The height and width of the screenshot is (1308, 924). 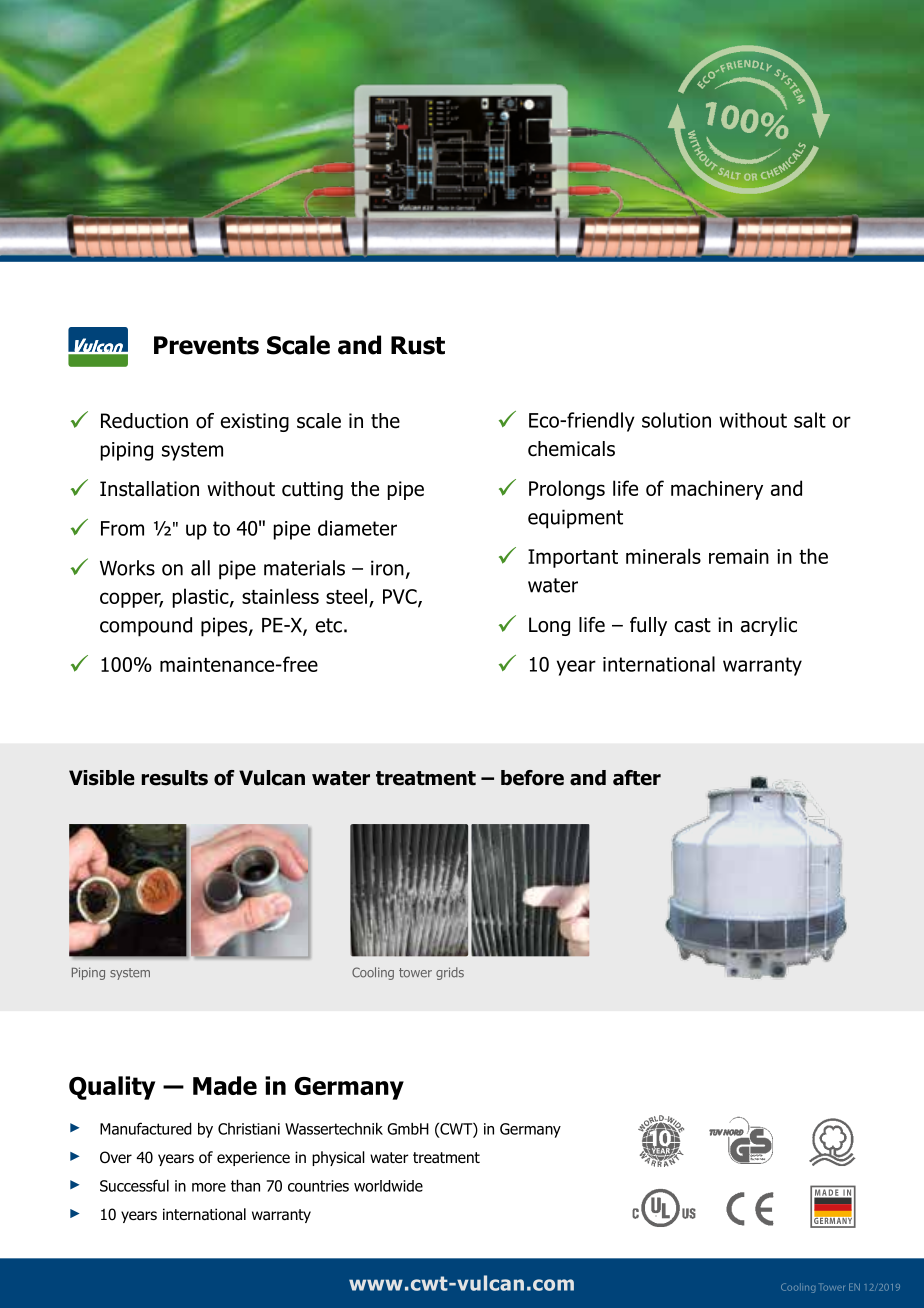 I want to click on physical, so click(x=338, y=1158).
